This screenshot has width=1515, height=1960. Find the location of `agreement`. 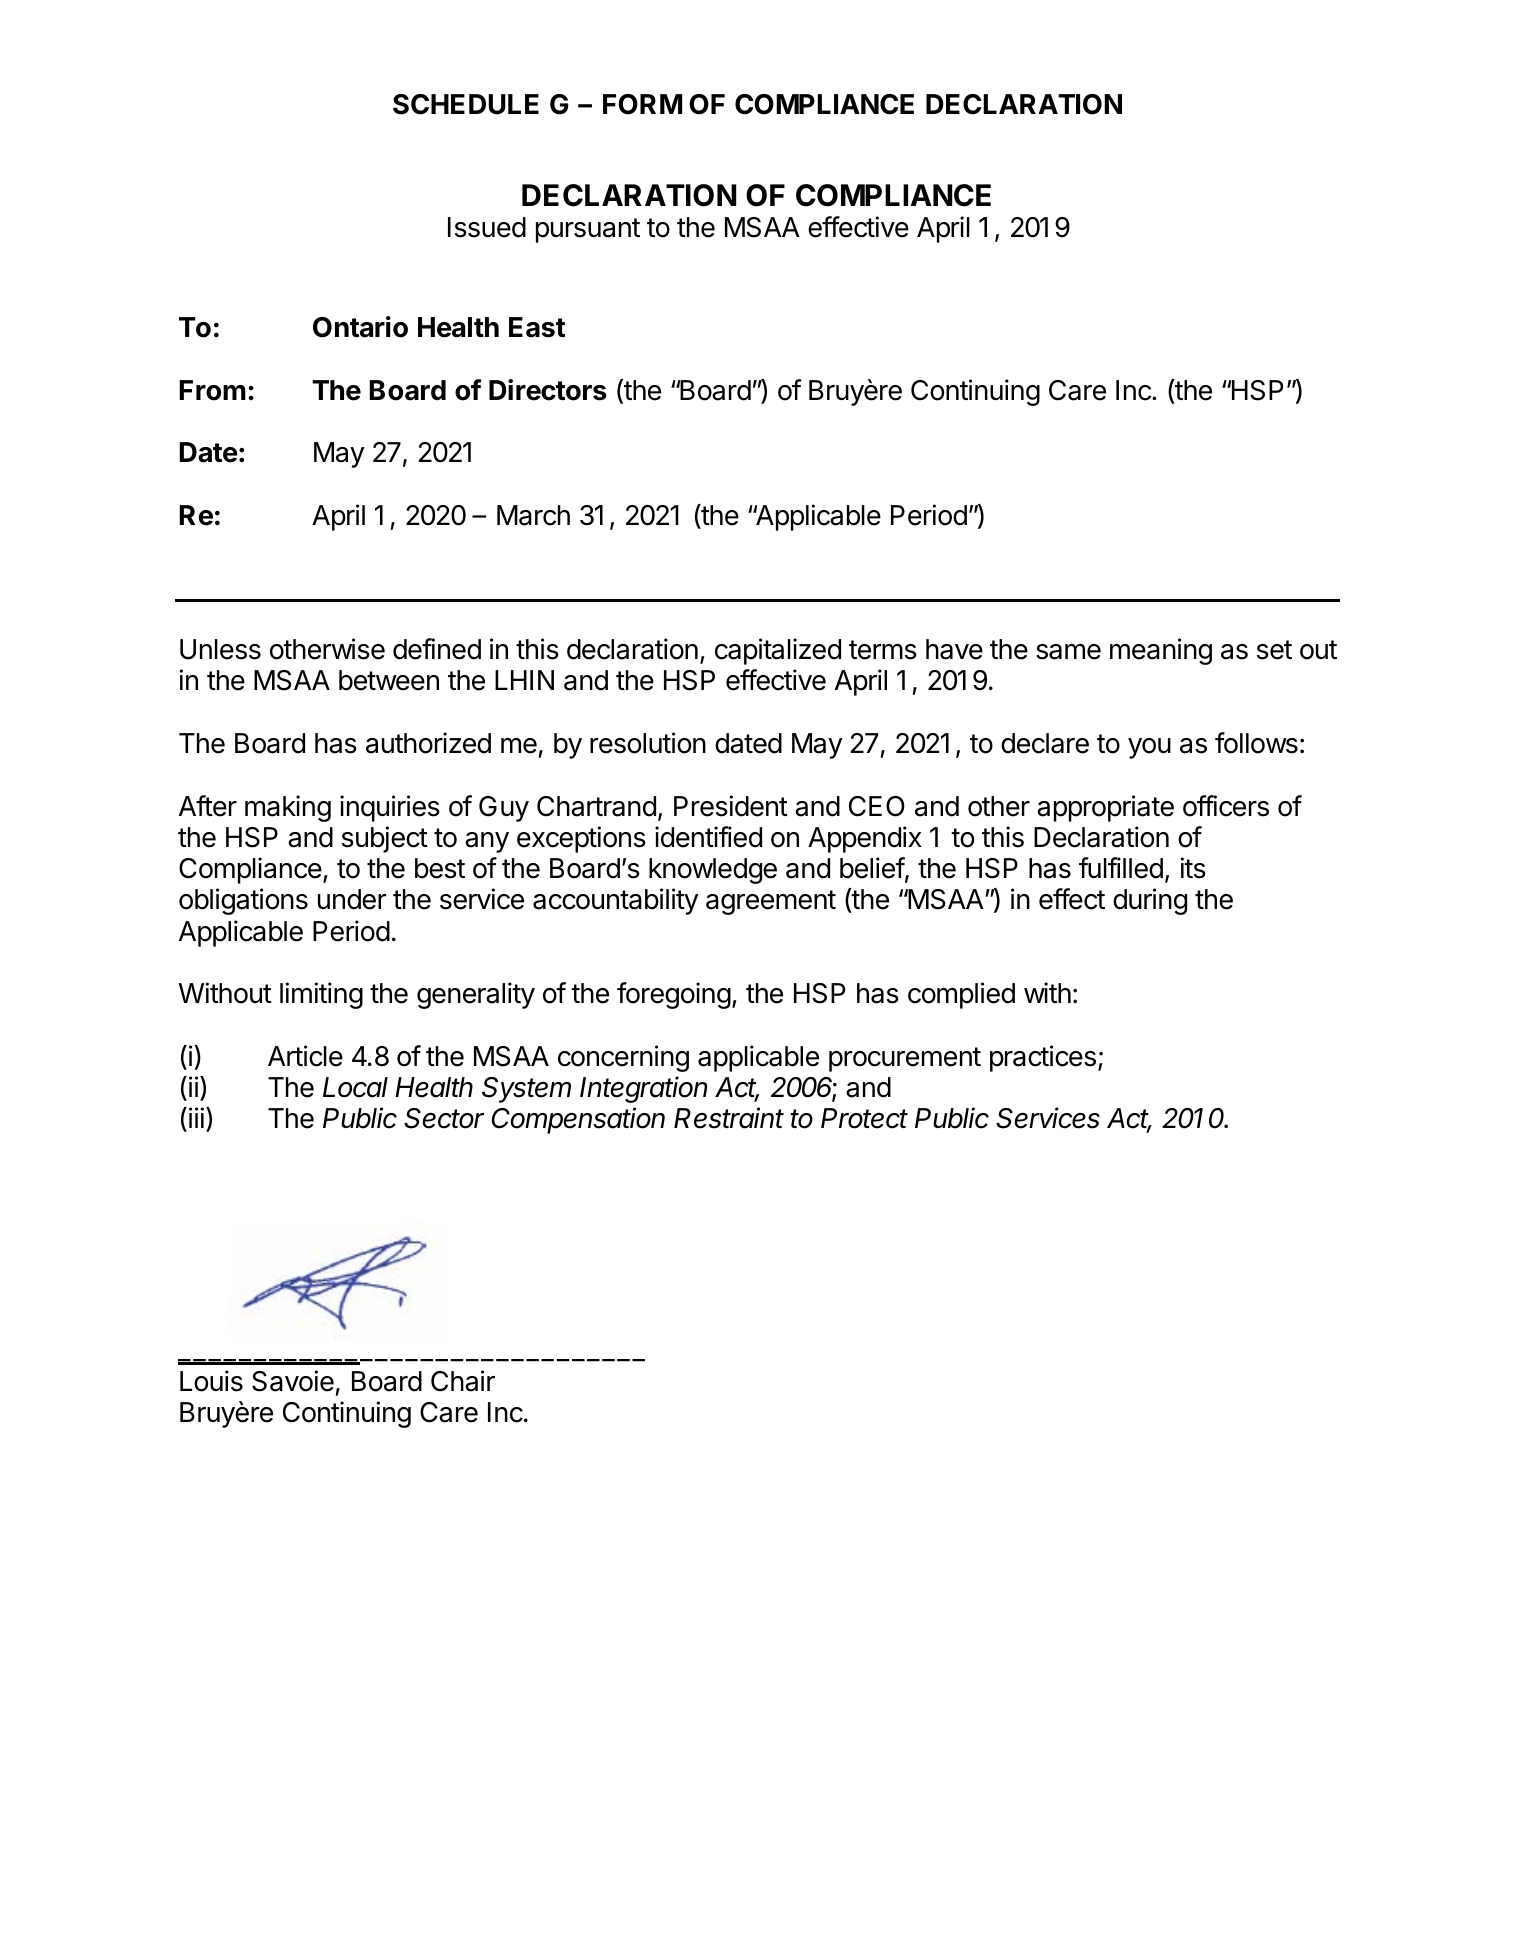

agreement is located at coordinates (771, 902).
